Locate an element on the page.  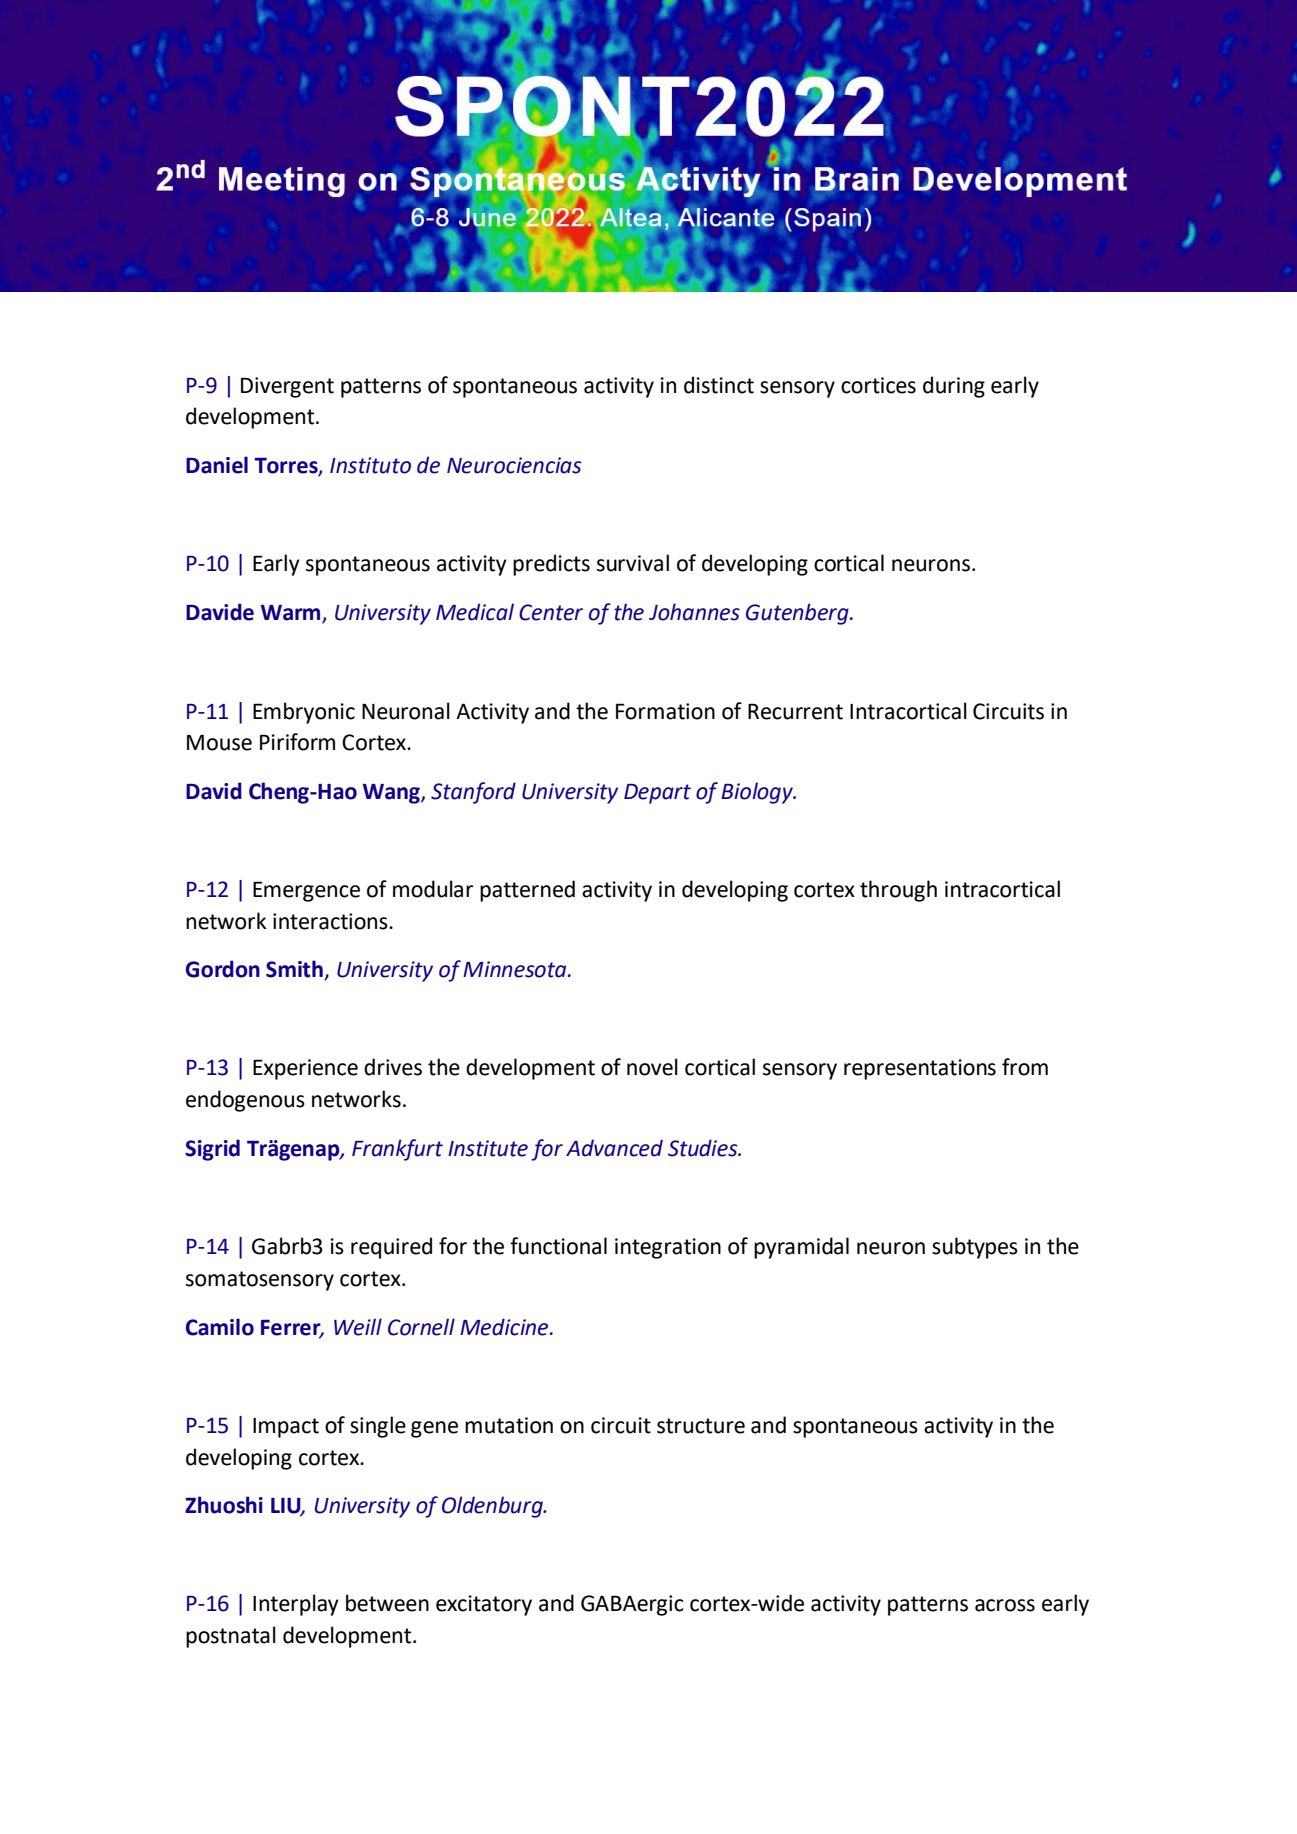
required is located at coordinates (391, 1248).
